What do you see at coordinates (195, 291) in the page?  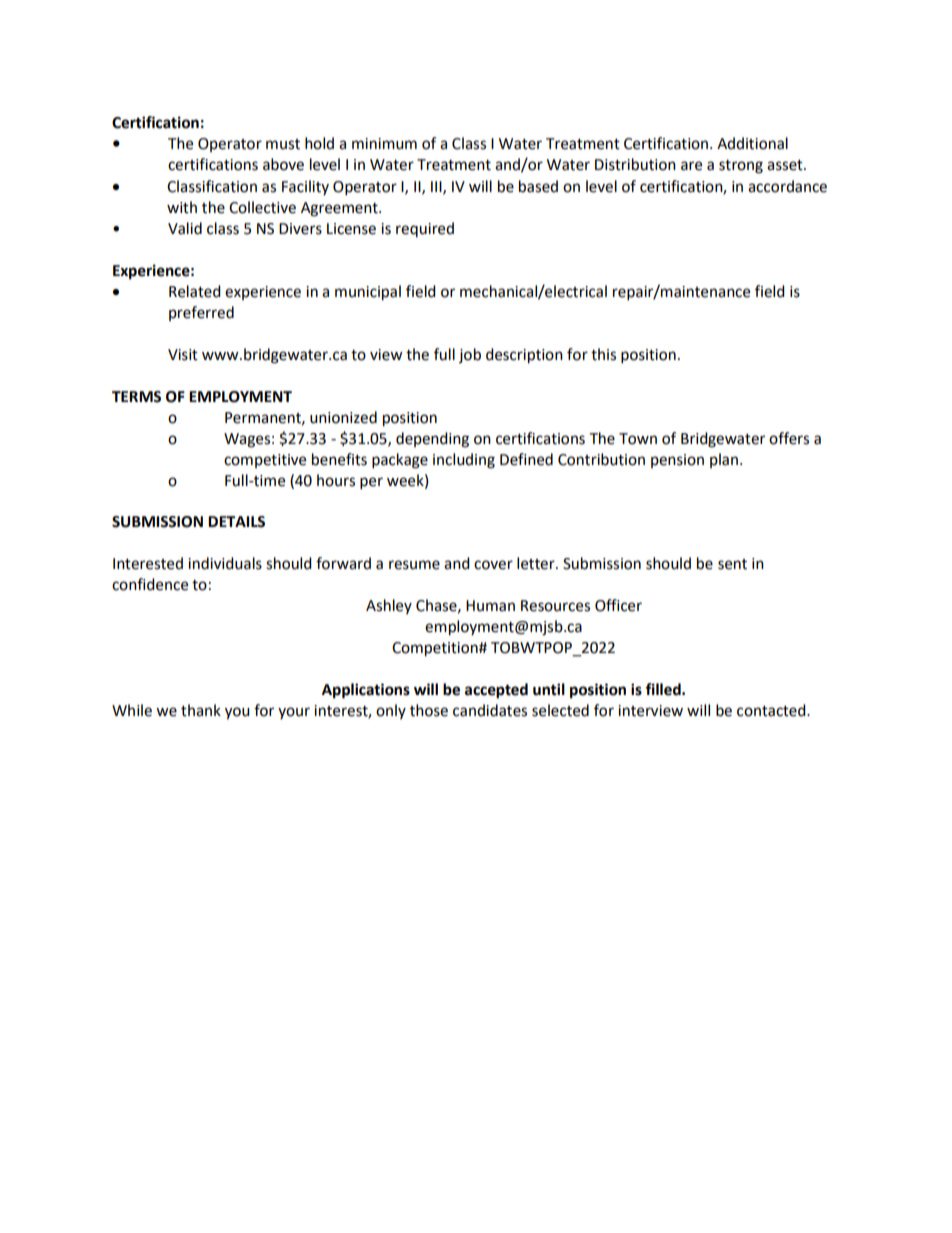 I see `Related` at bounding box center [195, 291].
